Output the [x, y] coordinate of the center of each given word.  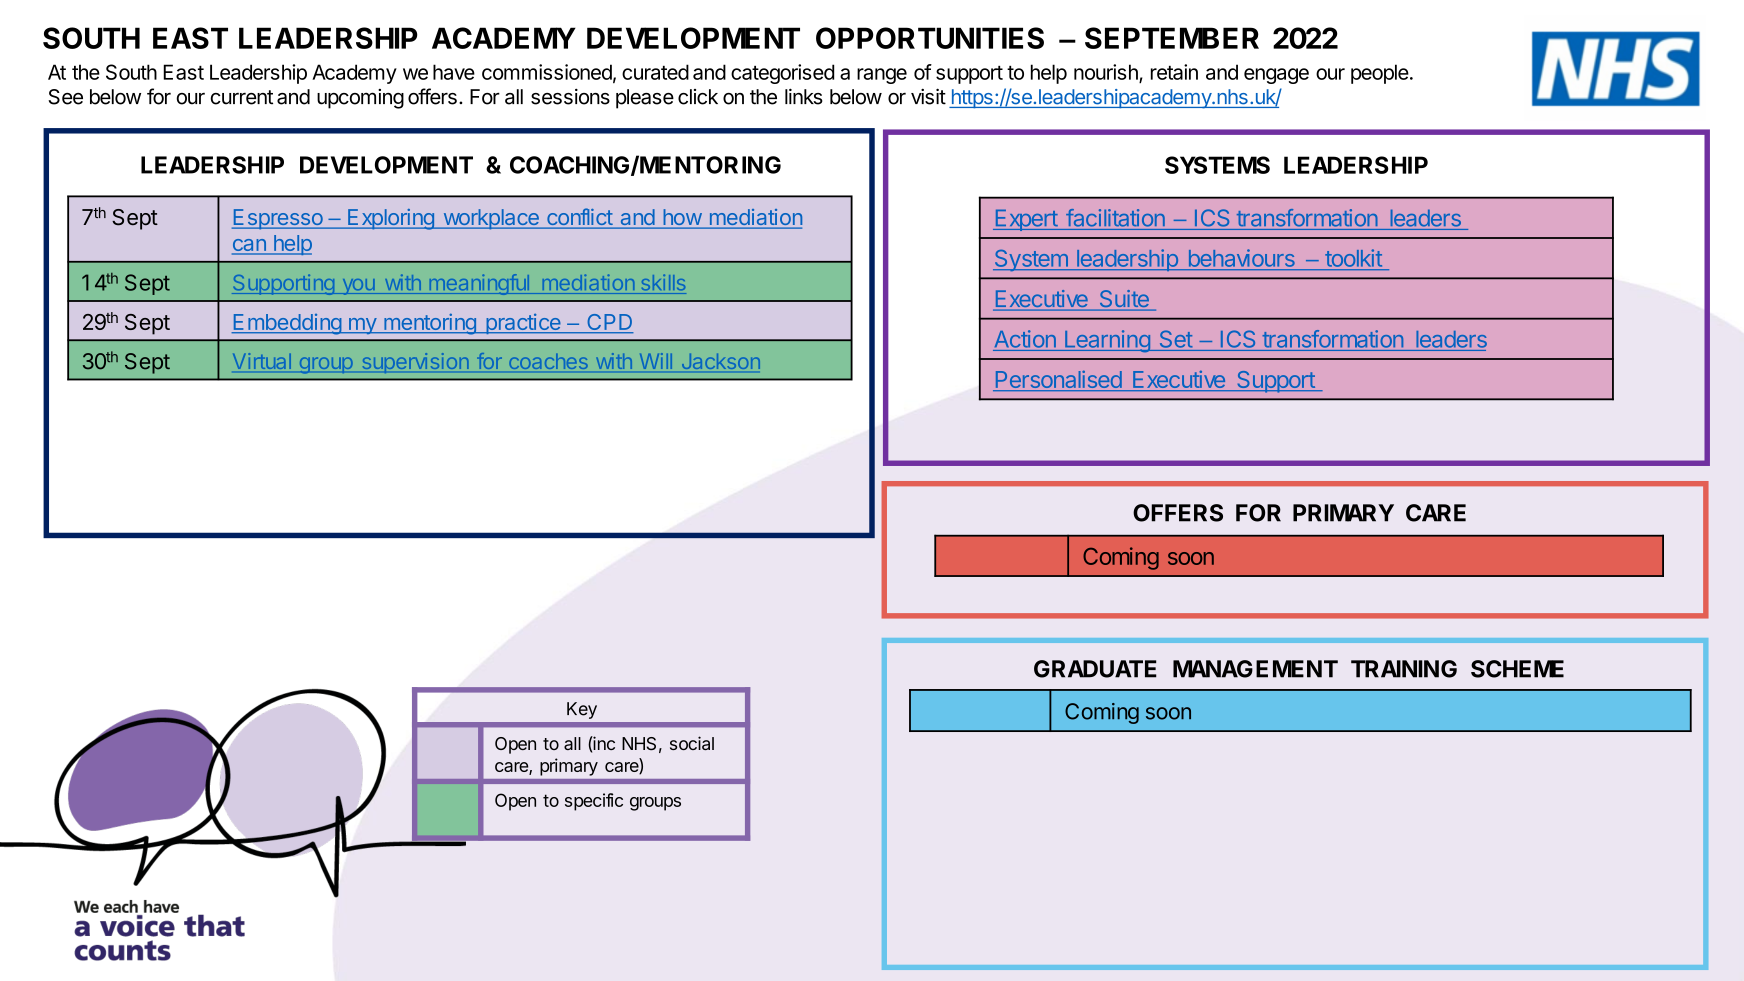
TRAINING [1404, 669]
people [1380, 74]
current [241, 97]
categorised [782, 74]
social [692, 743]
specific [594, 802]
